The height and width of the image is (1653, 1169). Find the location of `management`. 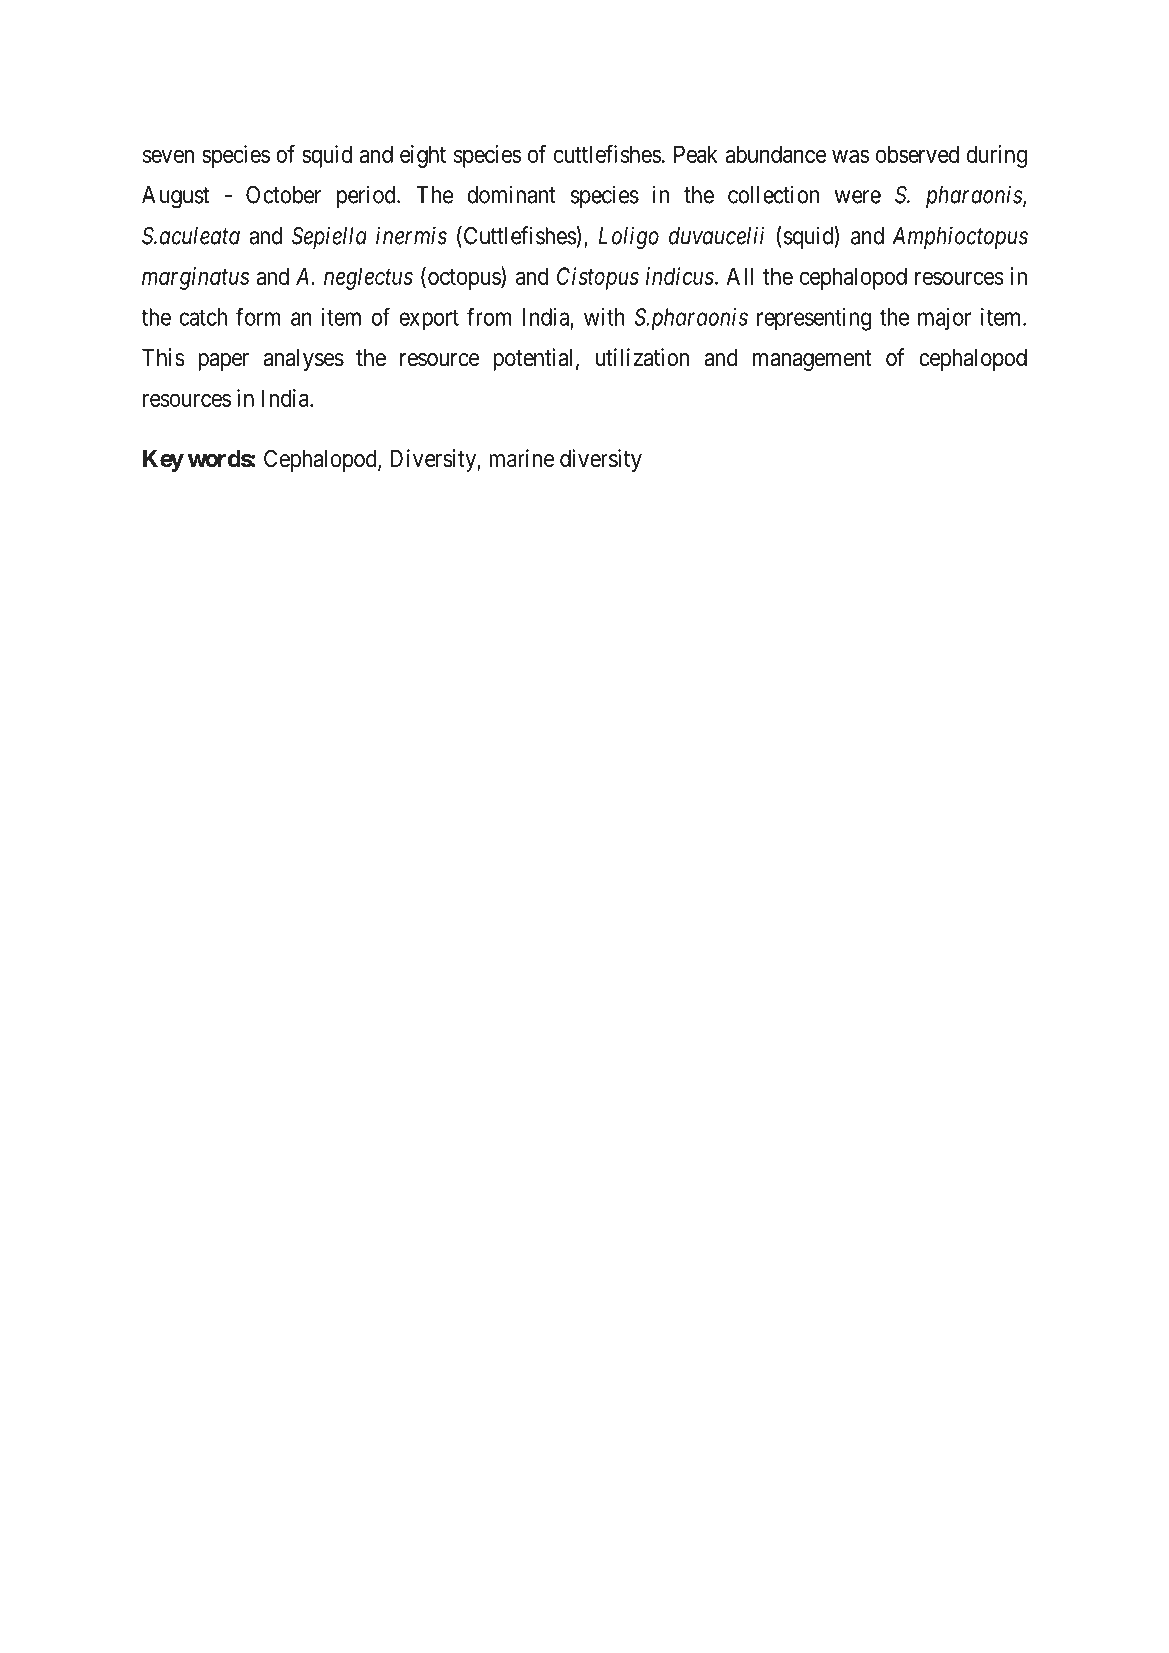

management is located at coordinates (812, 360).
